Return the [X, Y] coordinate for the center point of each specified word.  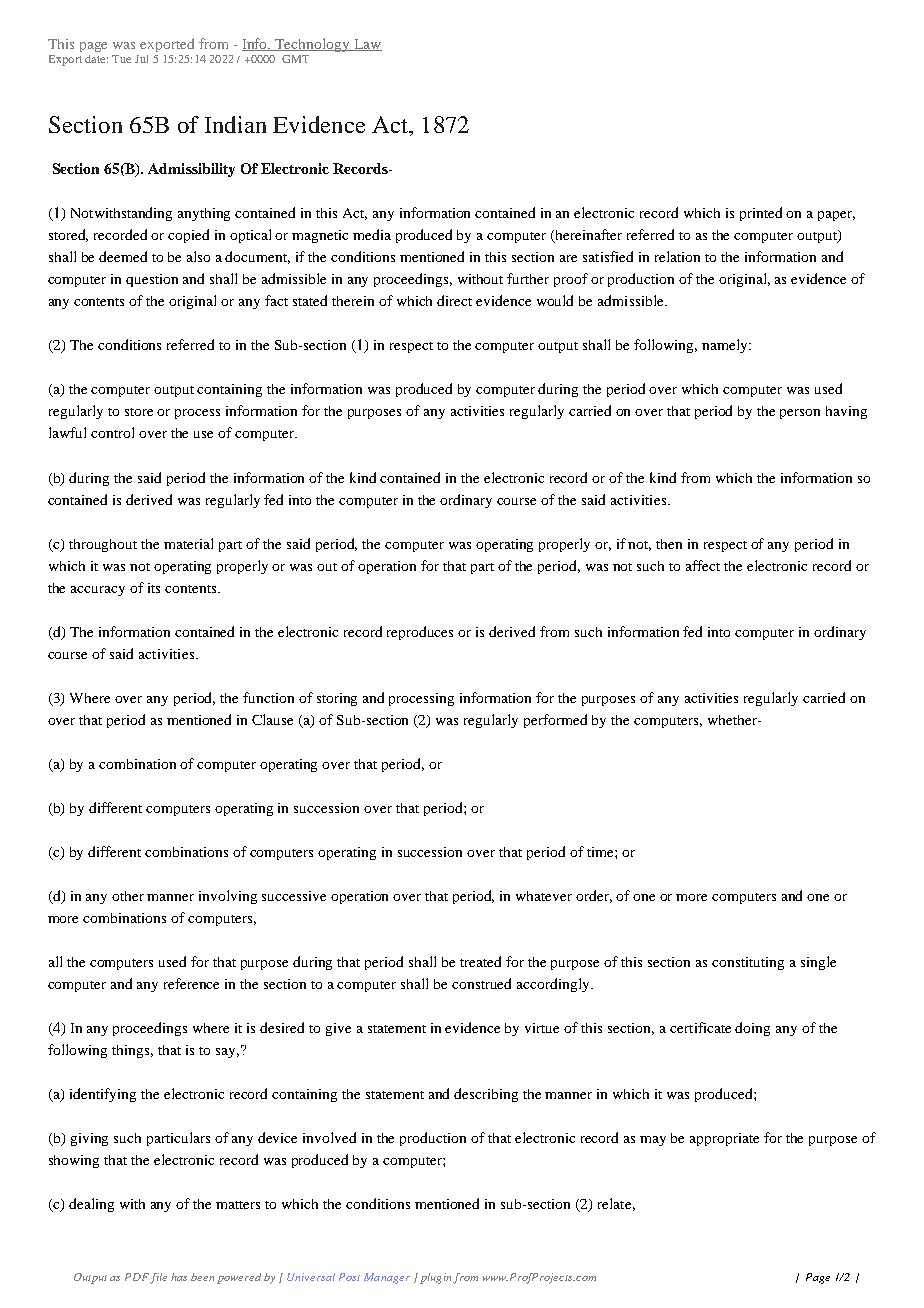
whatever [544, 896]
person [800, 414]
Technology [313, 45]
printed [761, 214]
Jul [141, 59]
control [112, 432]
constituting [748, 963]
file [158, 1278]
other [128, 896]
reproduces [420, 633]
